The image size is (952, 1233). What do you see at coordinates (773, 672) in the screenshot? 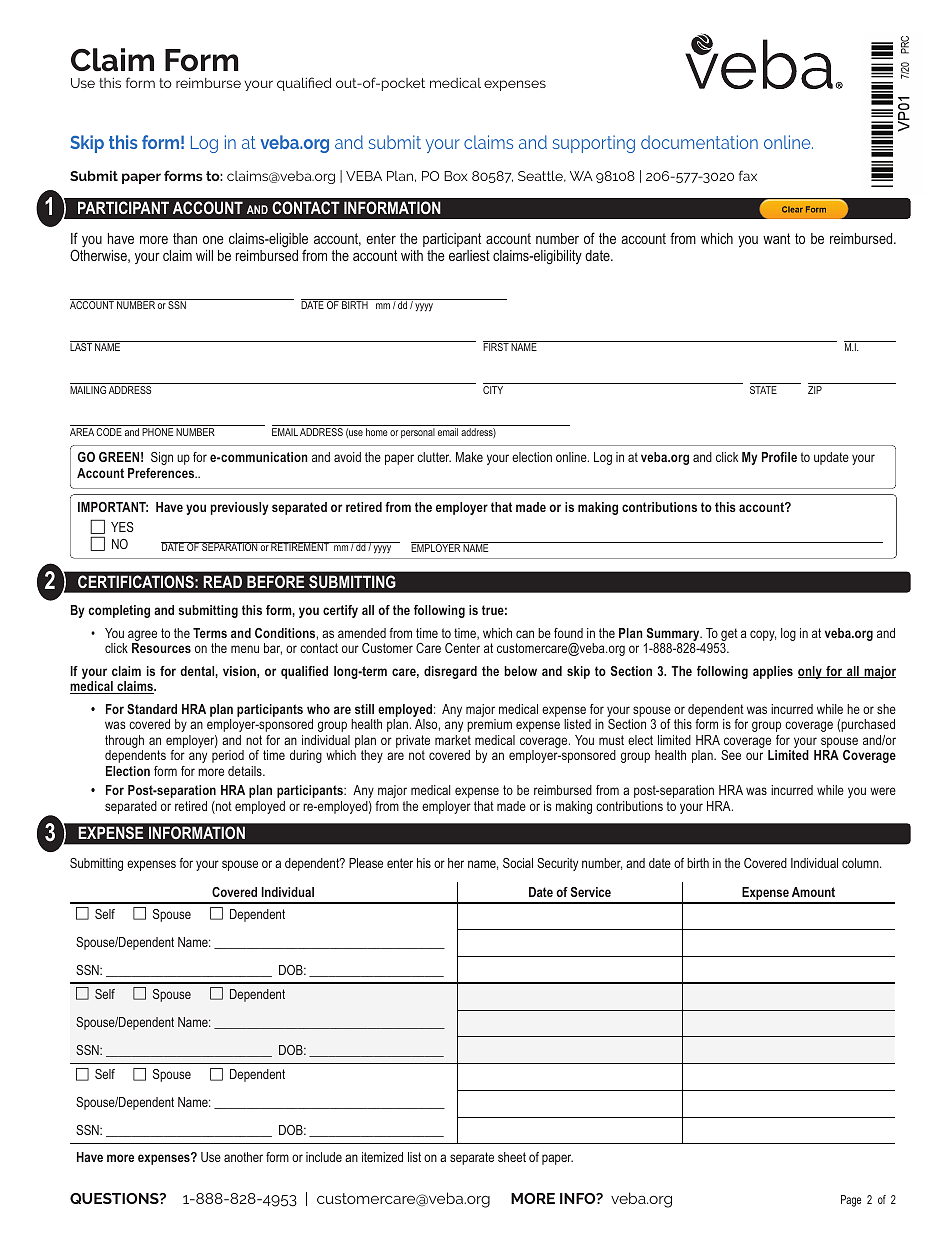
I see `applies` at bounding box center [773, 672].
